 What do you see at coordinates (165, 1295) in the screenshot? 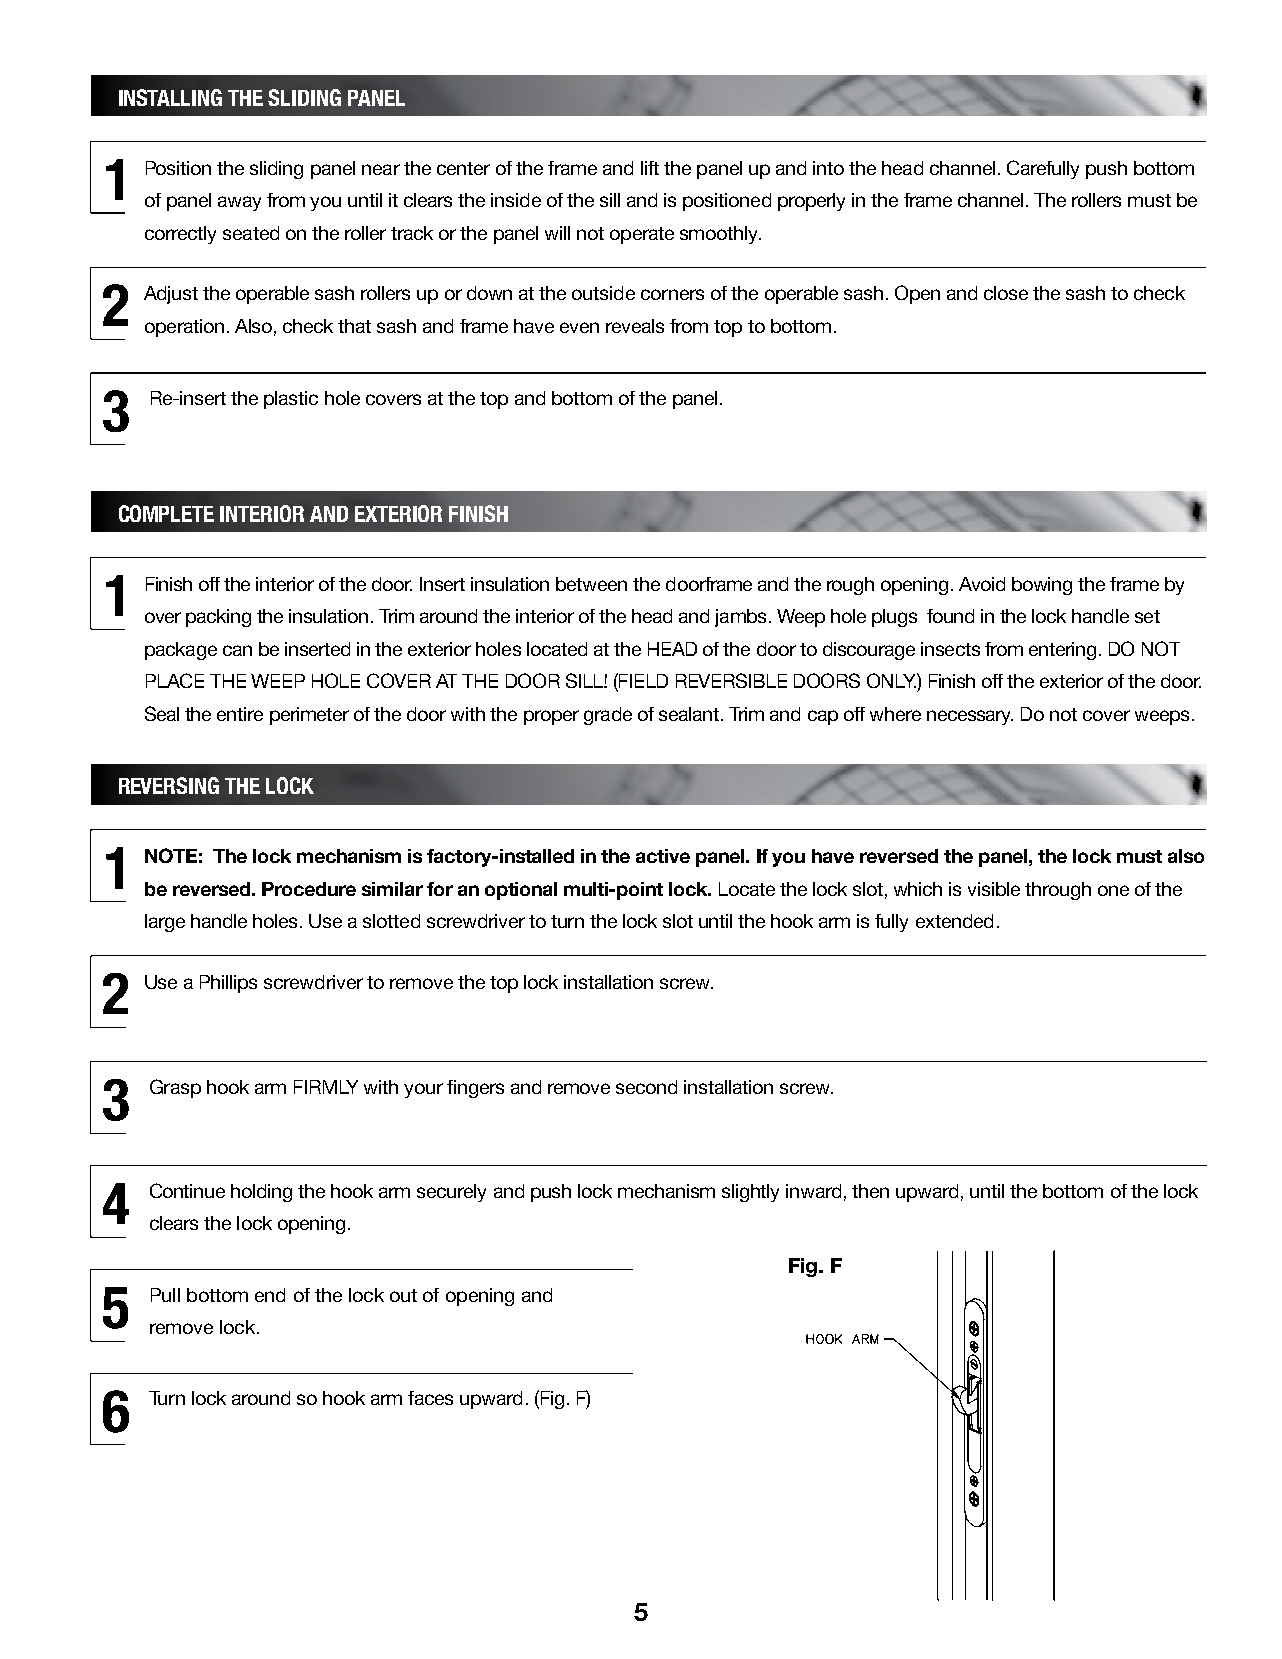
I see `Pull` at bounding box center [165, 1295].
